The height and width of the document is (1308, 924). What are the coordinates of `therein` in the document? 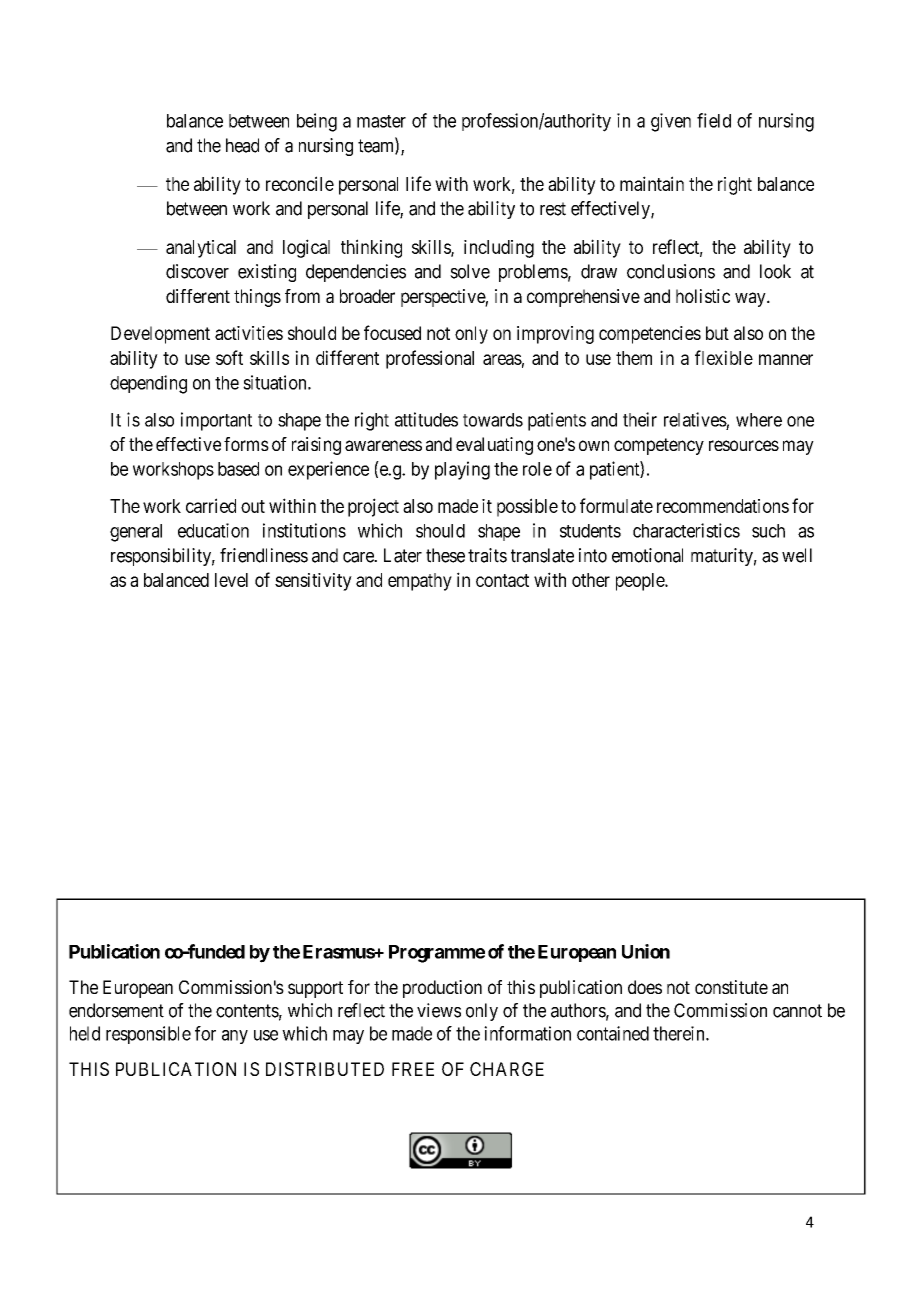 It's located at (680, 1033).
